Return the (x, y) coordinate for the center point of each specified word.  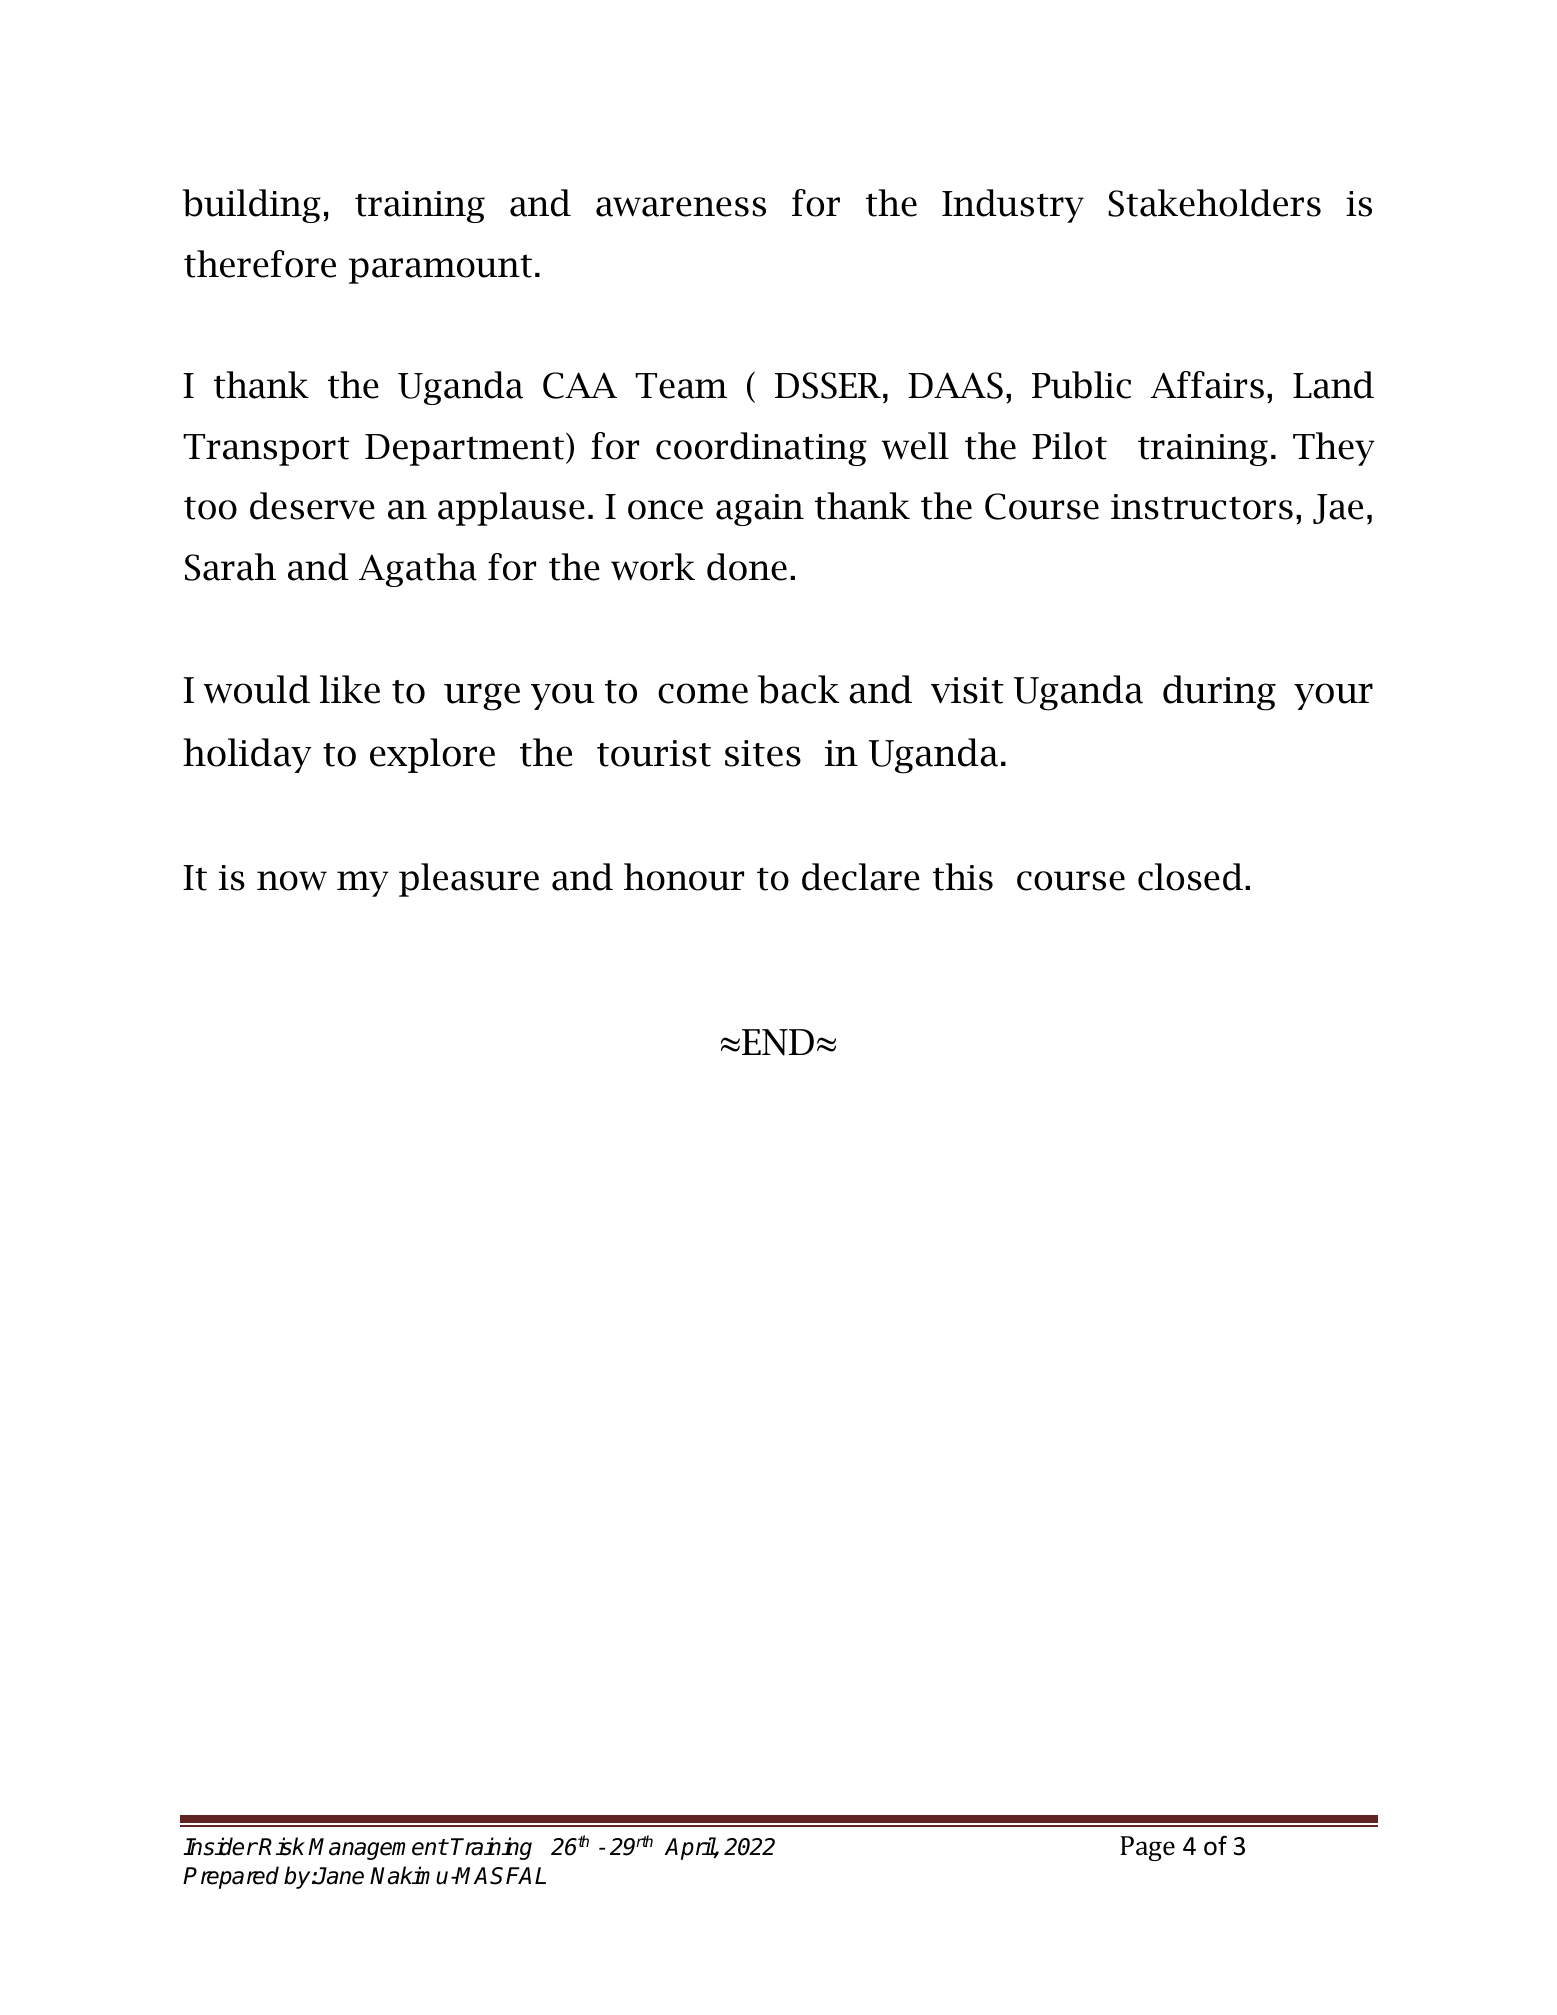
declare (861, 877)
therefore (260, 264)
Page (1147, 1848)
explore (432, 755)
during (1219, 693)
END (778, 1042)
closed (1190, 877)
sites (763, 753)
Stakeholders (1214, 203)
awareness (681, 207)
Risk (281, 1846)
